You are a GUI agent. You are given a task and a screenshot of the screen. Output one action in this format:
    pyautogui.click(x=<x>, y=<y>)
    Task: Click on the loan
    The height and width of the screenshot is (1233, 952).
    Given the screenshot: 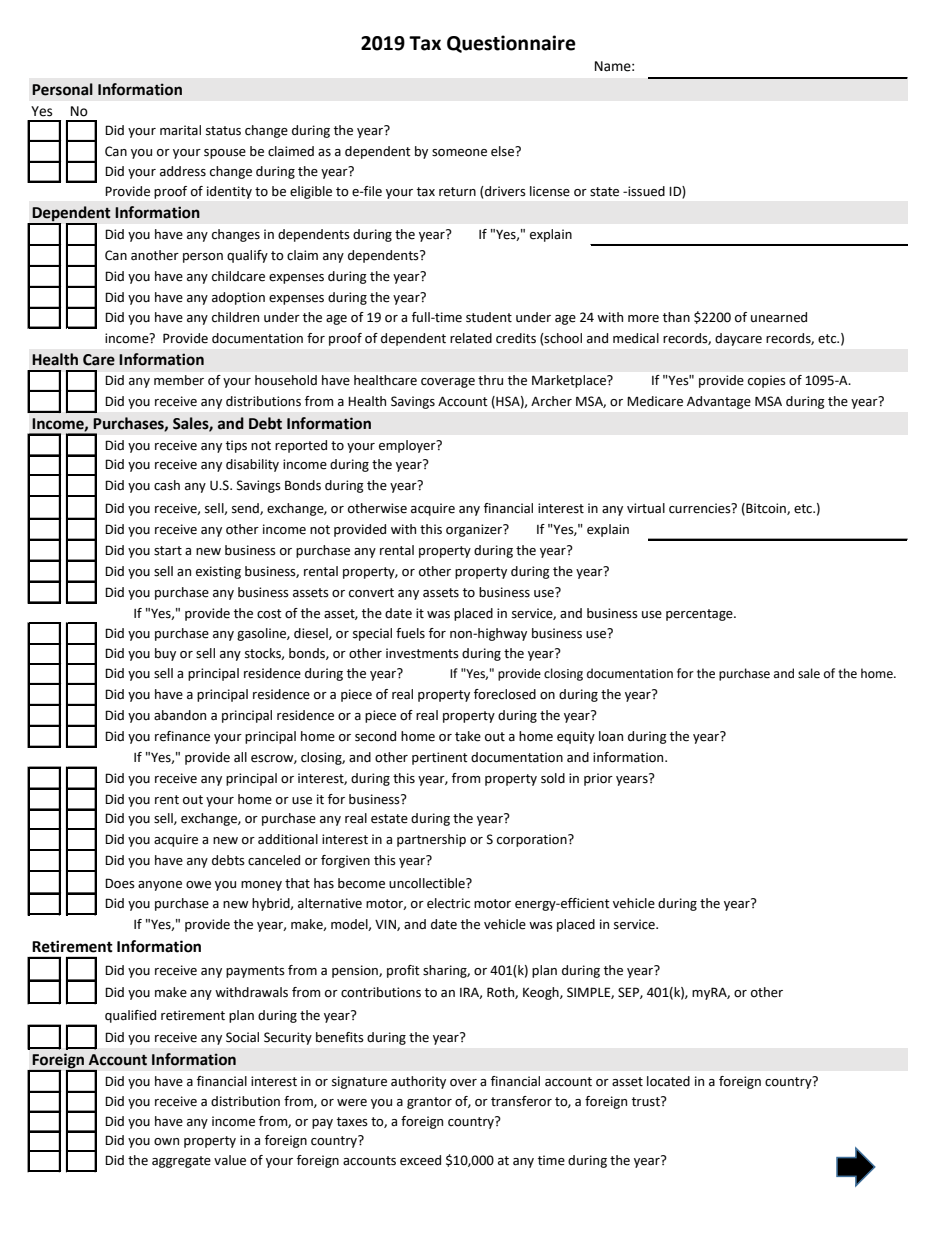 What is the action you would take?
    pyautogui.click(x=611, y=736)
